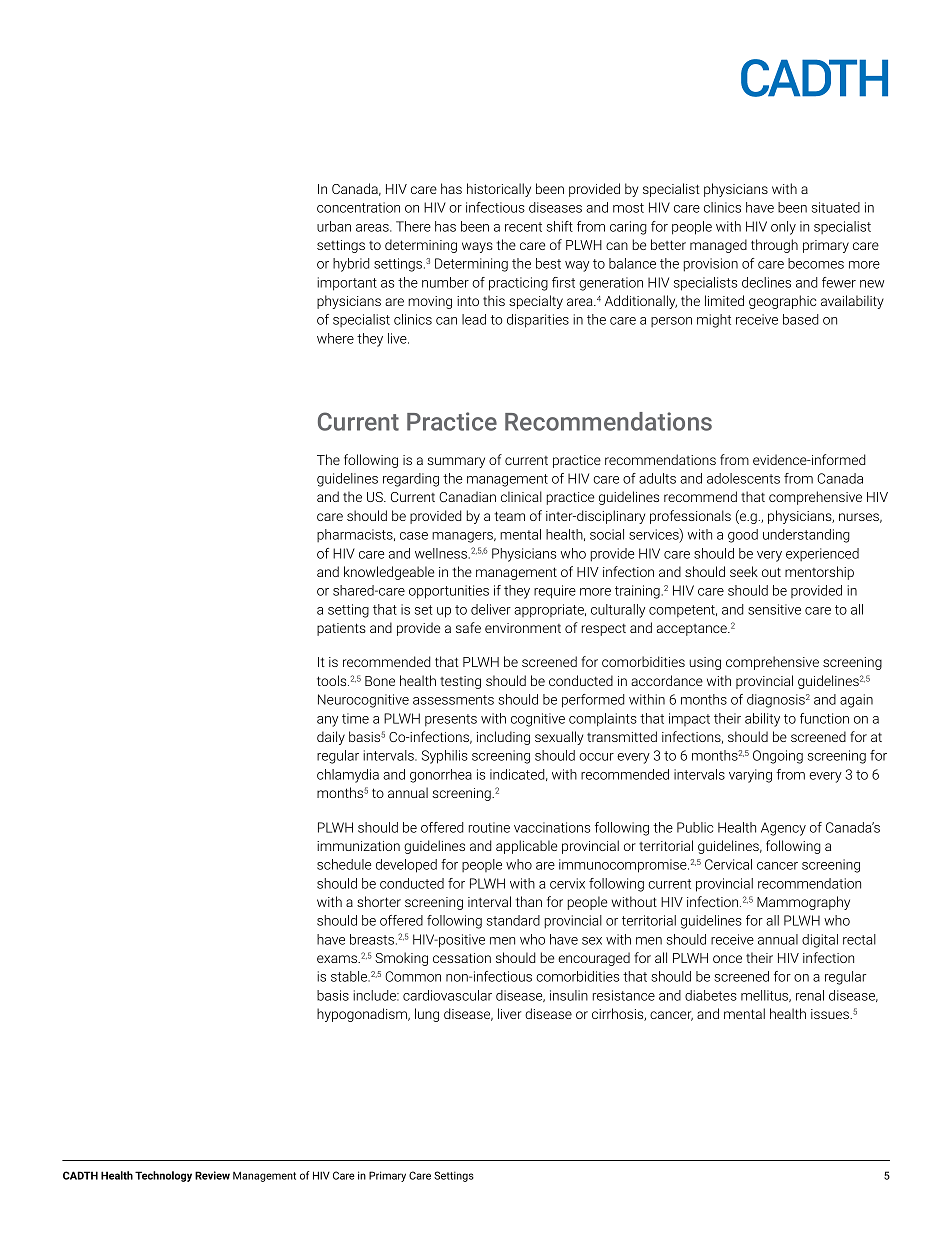 This page has width=952, height=1233. Describe the element at coordinates (212, 1175) in the page. I see `Review` at that location.
